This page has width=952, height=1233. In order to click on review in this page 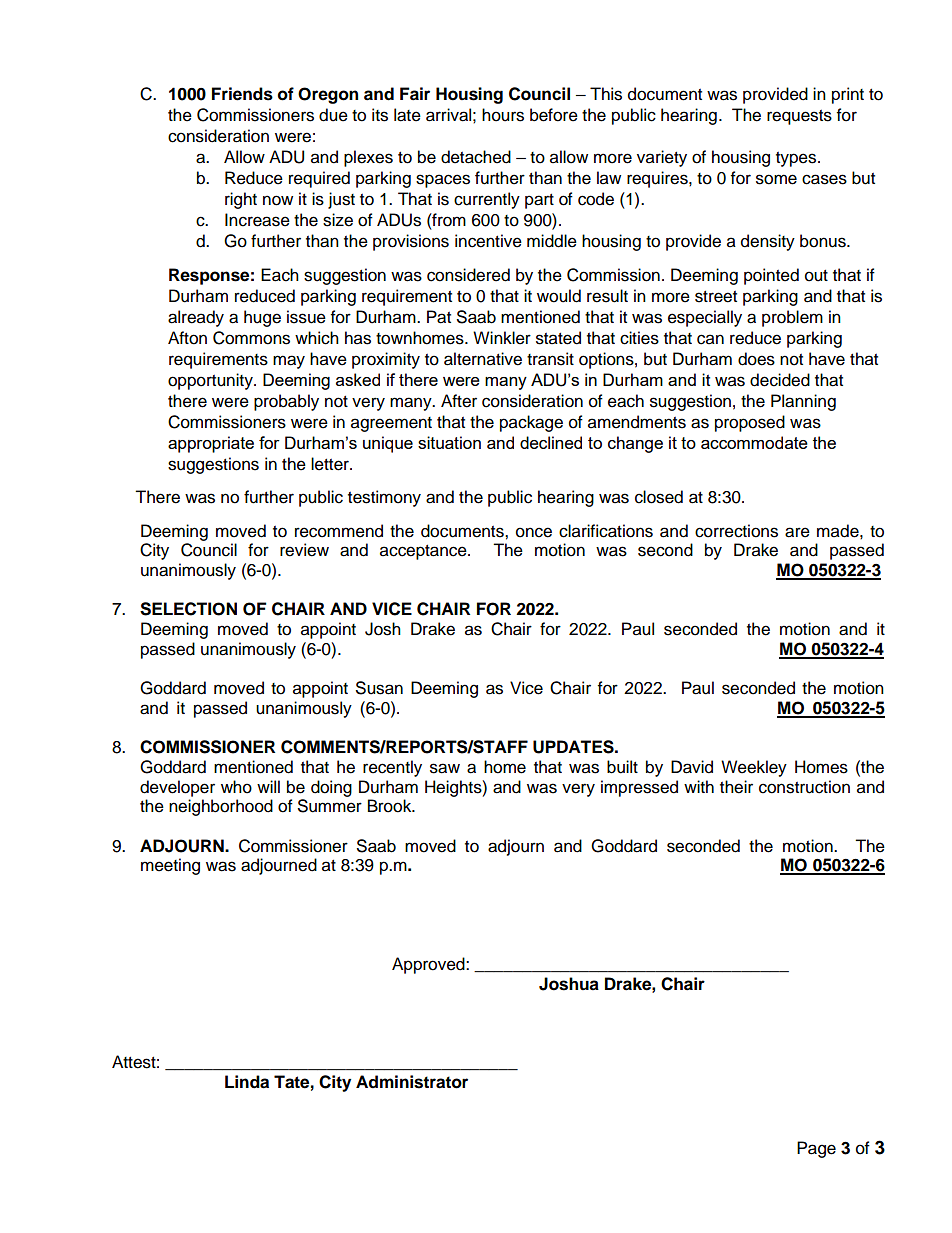, I will do `click(304, 550)`.
